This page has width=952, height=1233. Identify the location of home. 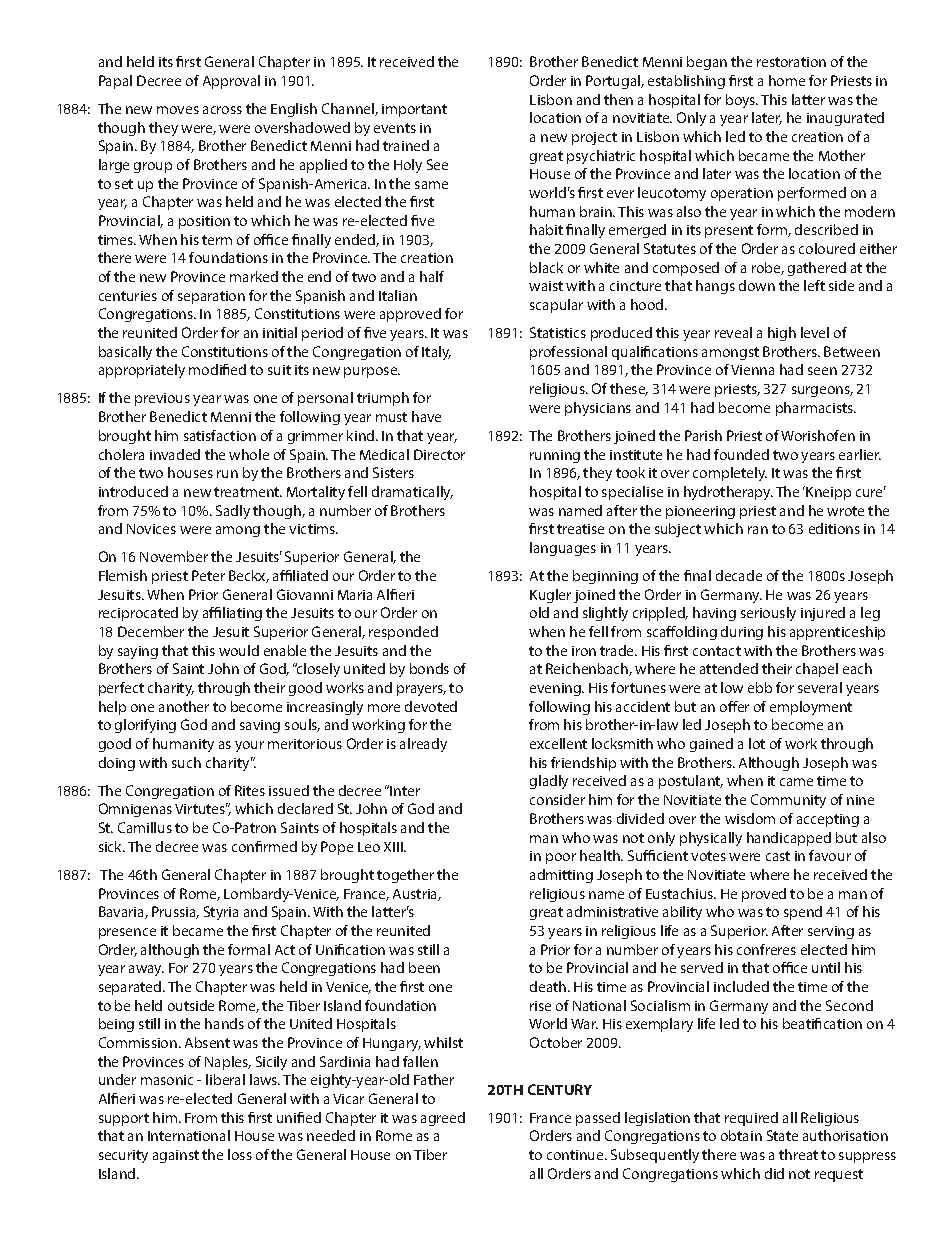
(787, 80).
